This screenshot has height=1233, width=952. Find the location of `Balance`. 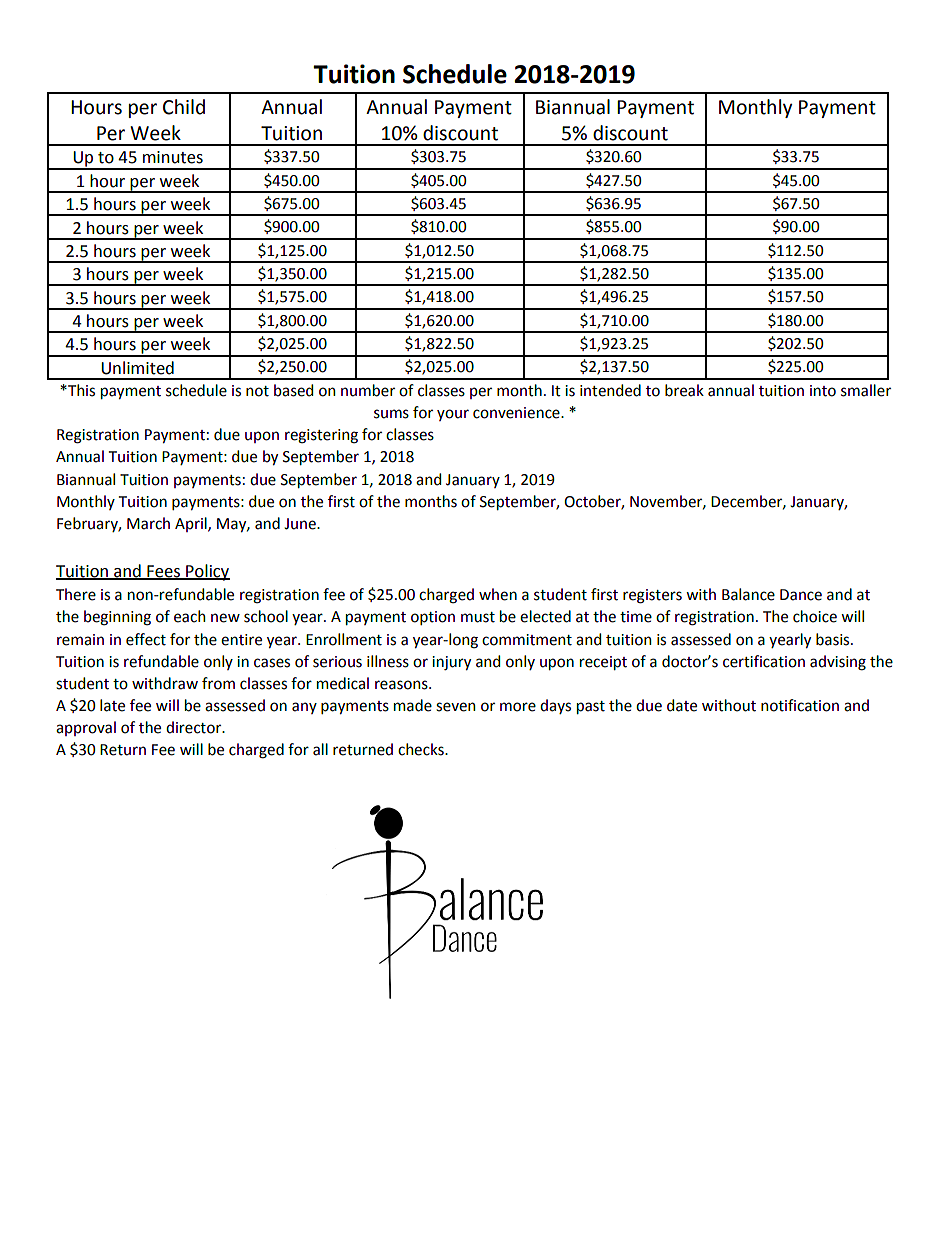

Balance is located at coordinates (748, 594).
